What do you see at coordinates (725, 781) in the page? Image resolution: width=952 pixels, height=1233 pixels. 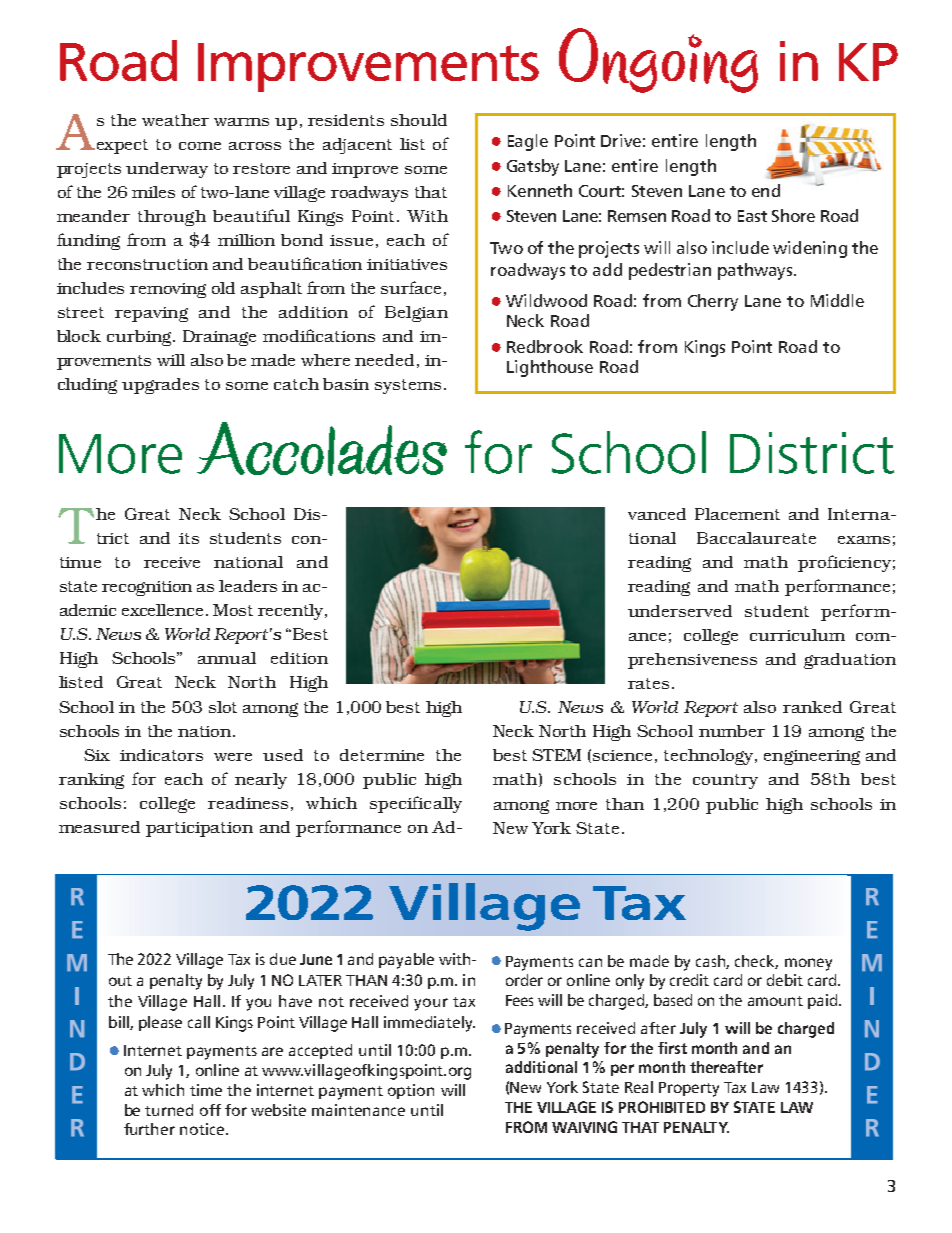 I see `country` at bounding box center [725, 781].
